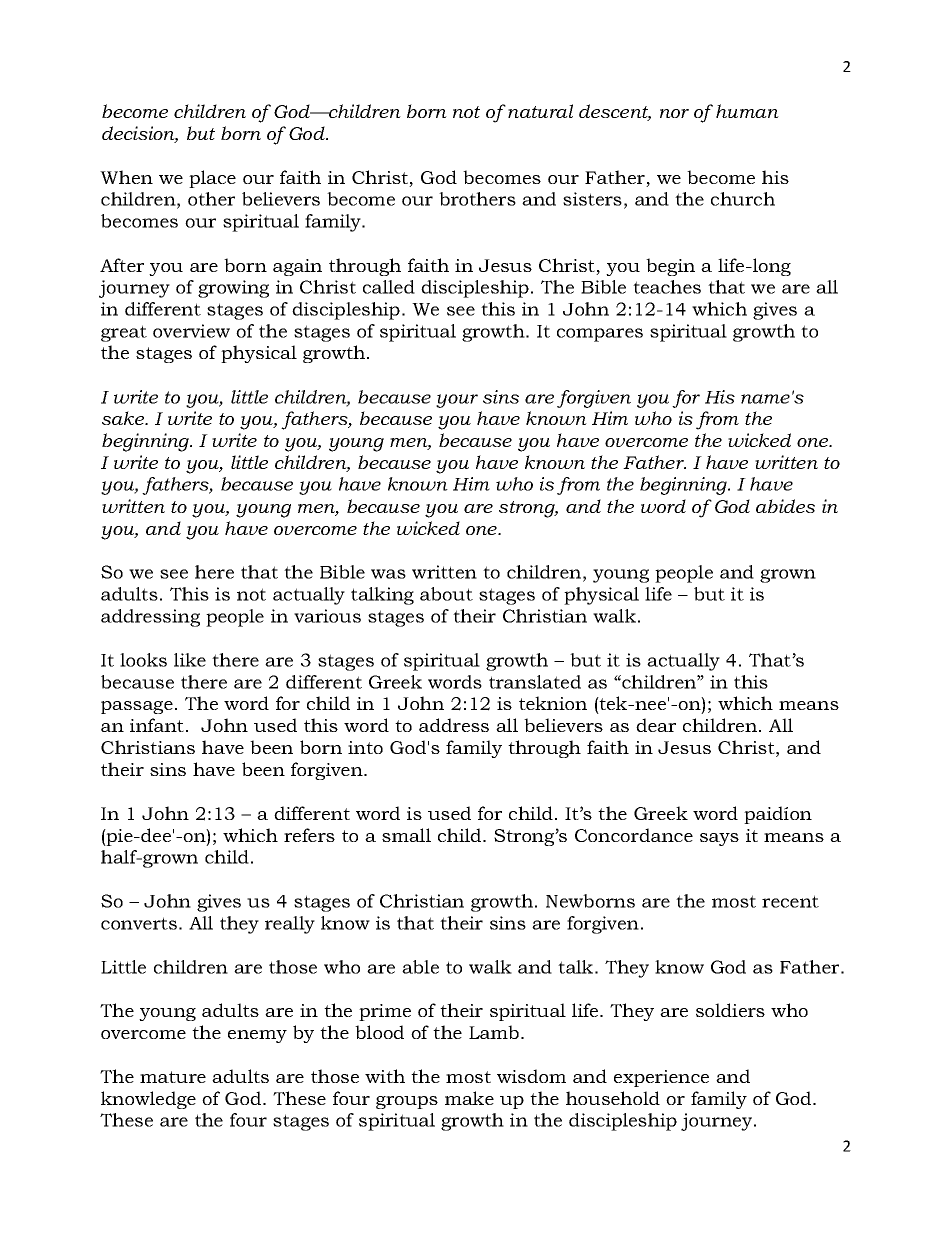 Image resolution: width=952 pixels, height=1233 pixels. Describe the element at coordinates (173, 1077) in the screenshot. I see `mature` at that location.
